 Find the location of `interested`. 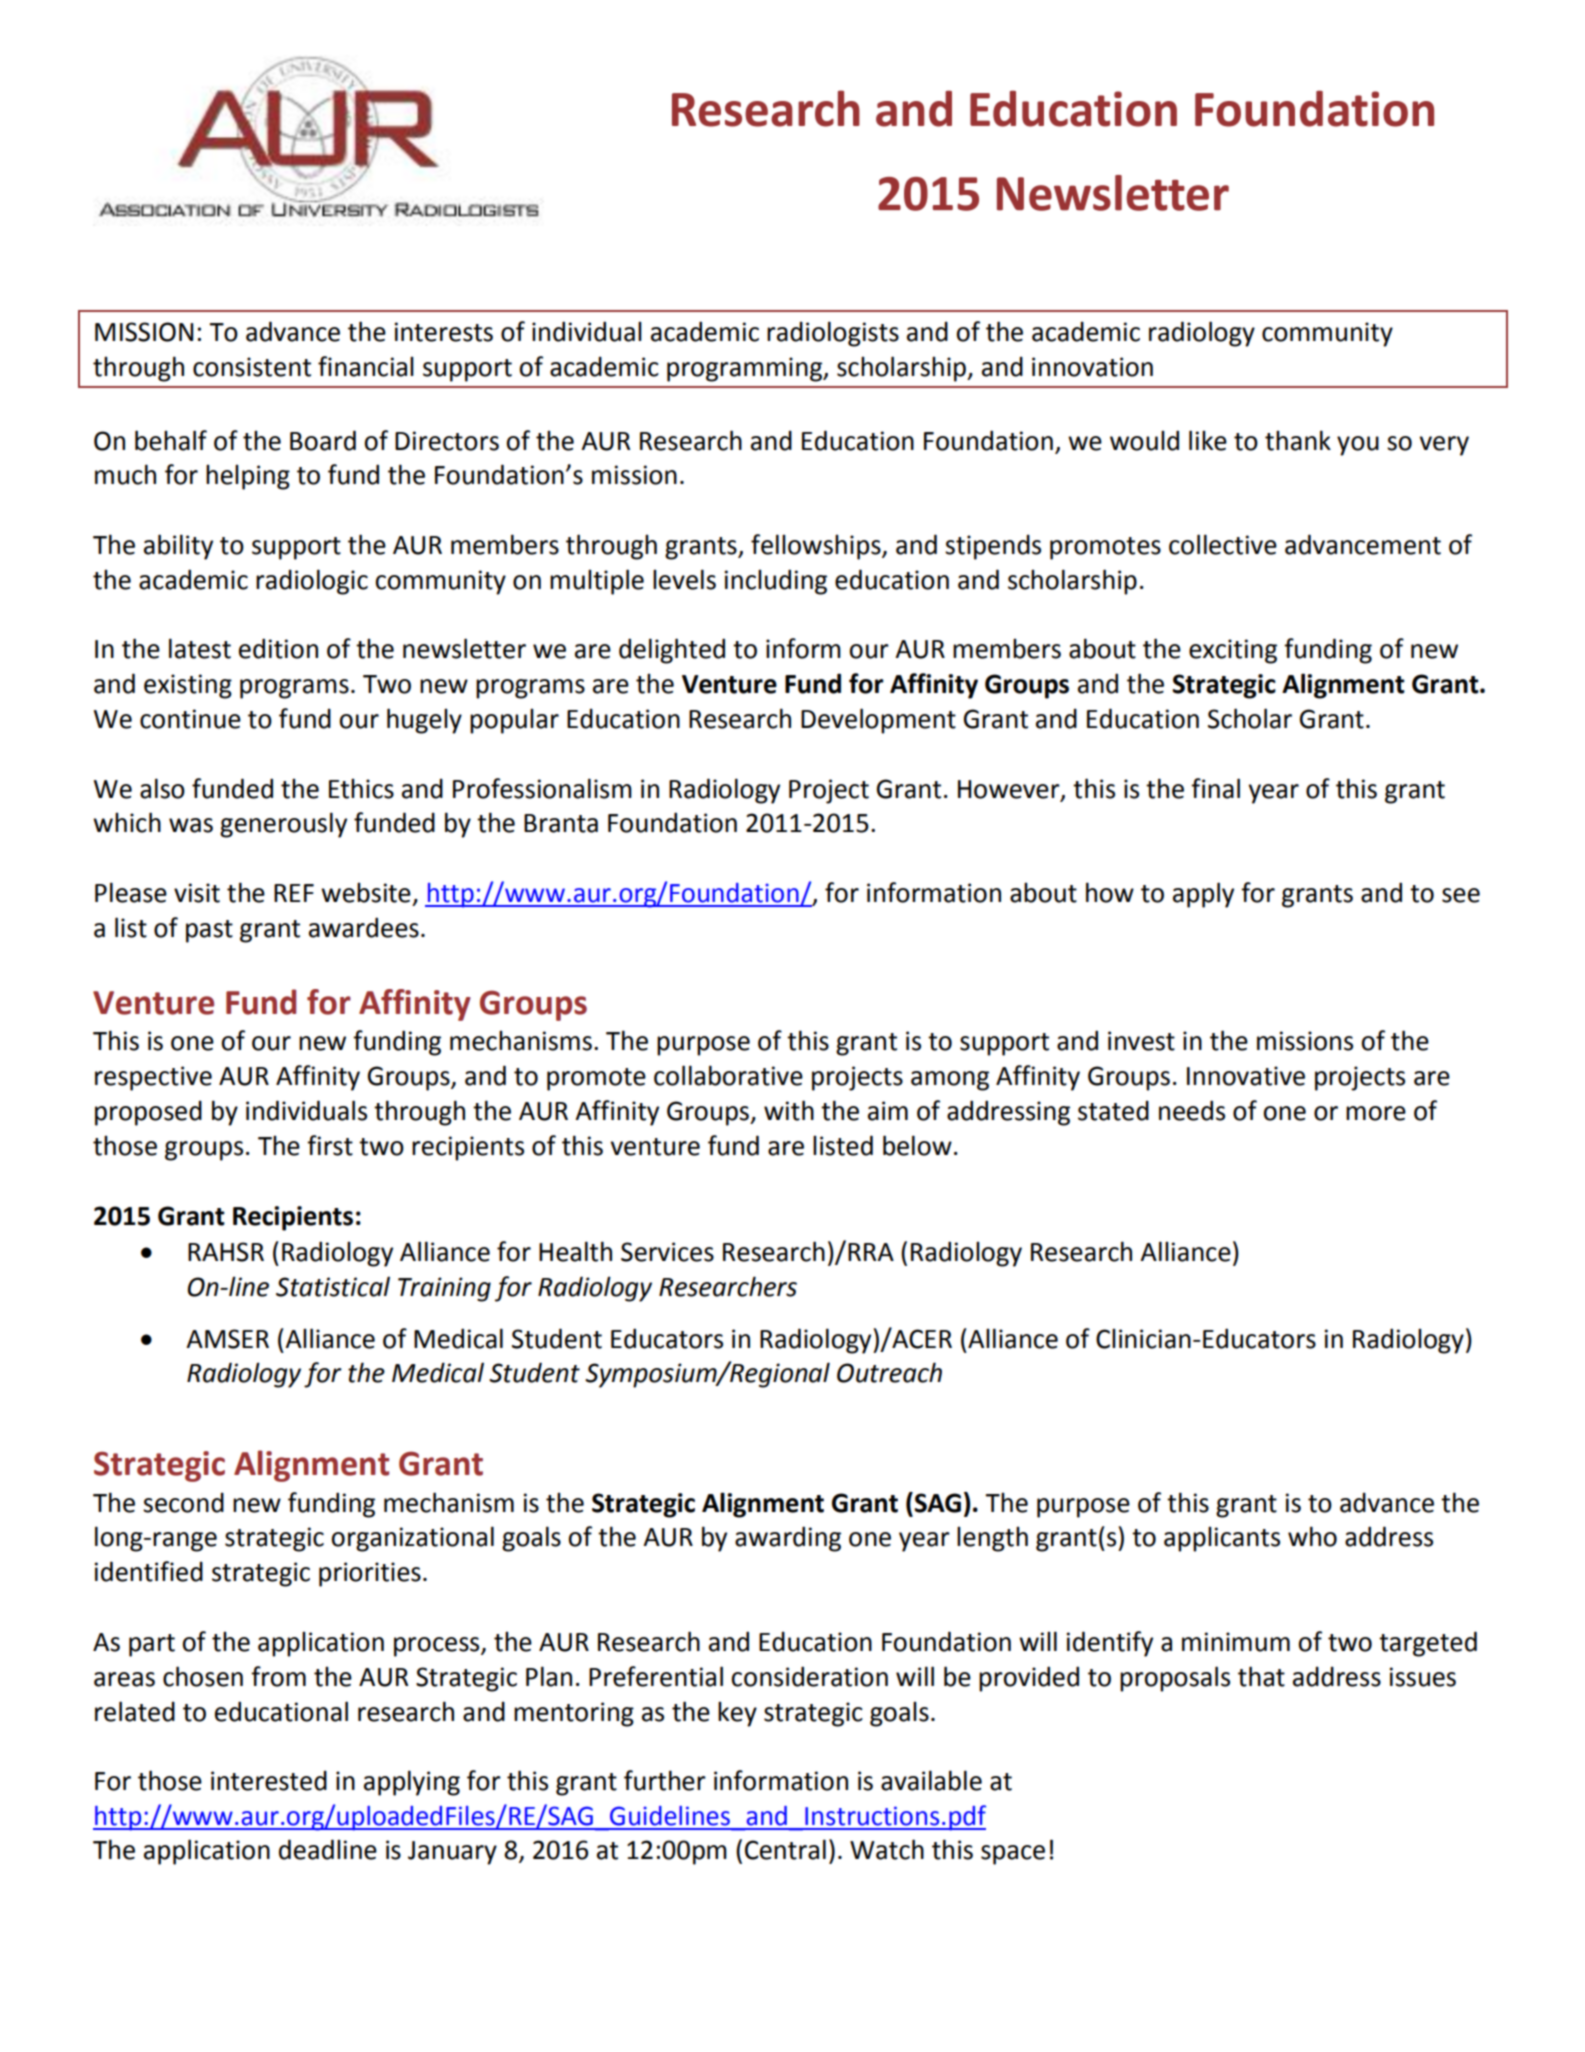

interested is located at coordinates (269, 1781).
